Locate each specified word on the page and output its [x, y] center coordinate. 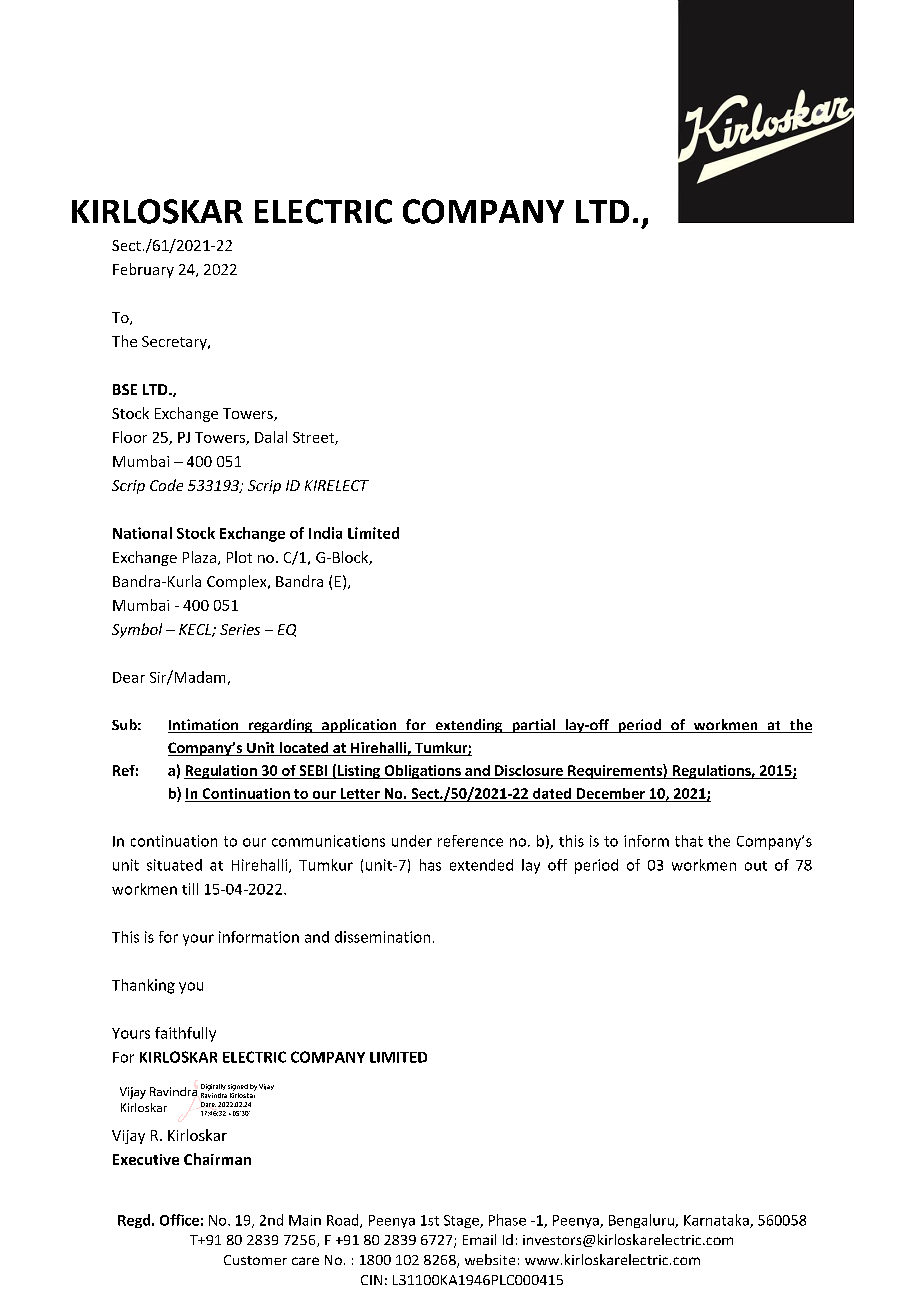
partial [533, 726]
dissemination [382, 937]
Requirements [615, 771]
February [143, 270]
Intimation [204, 726]
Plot [239, 557]
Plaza [199, 557]
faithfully [185, 1034]
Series [240, 629]
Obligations [422, 772]
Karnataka [717, 1221]
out [756, 866]
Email [479, 1239]
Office [179, 1220]
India [325, 533]
